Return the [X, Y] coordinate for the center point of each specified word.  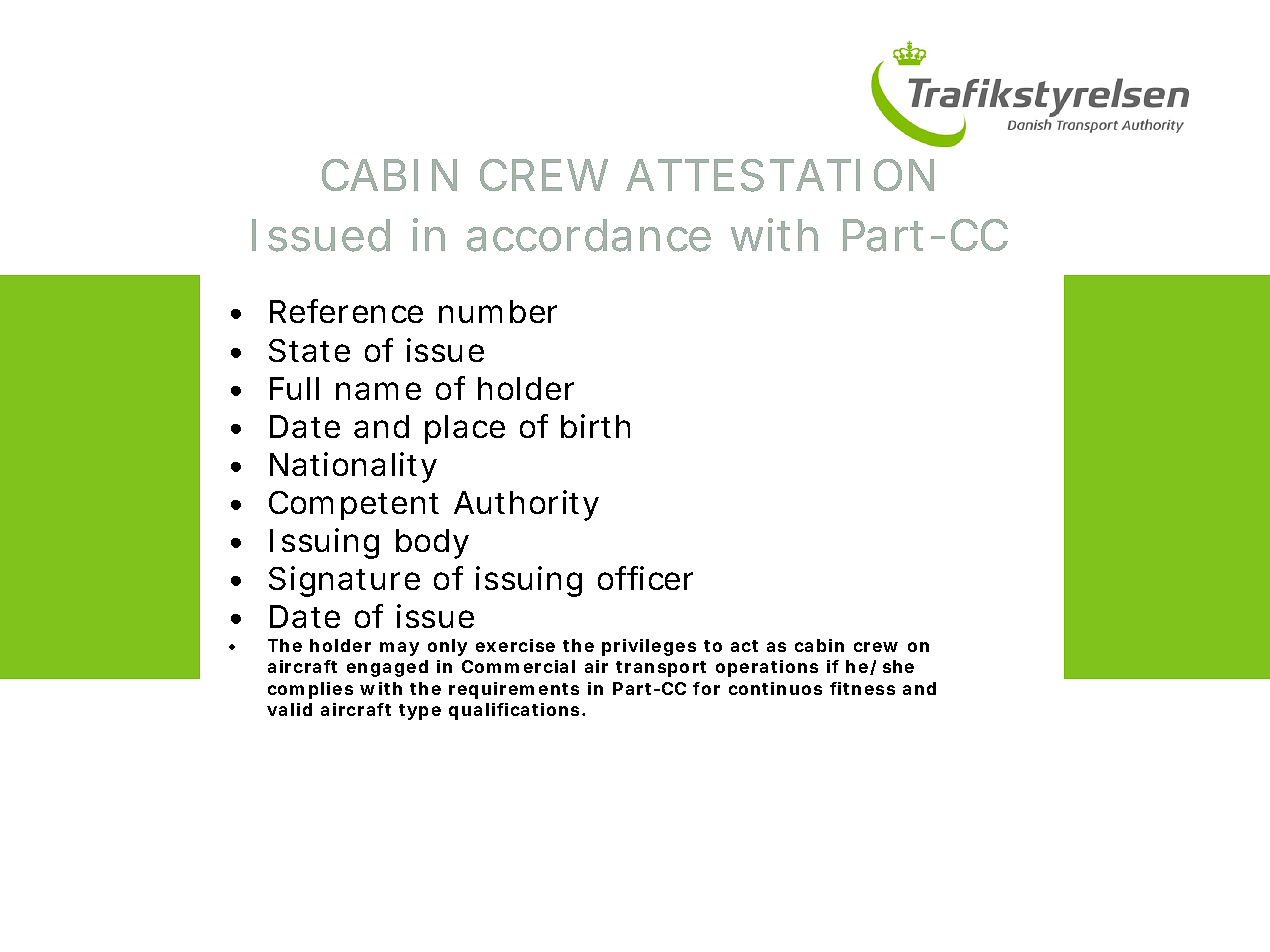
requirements [514, 690]
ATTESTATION [780, 175]
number [498, 311]
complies [310, 690]
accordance [589, 235]
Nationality [353, 467]
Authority [526, 505]
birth [595, 426]
